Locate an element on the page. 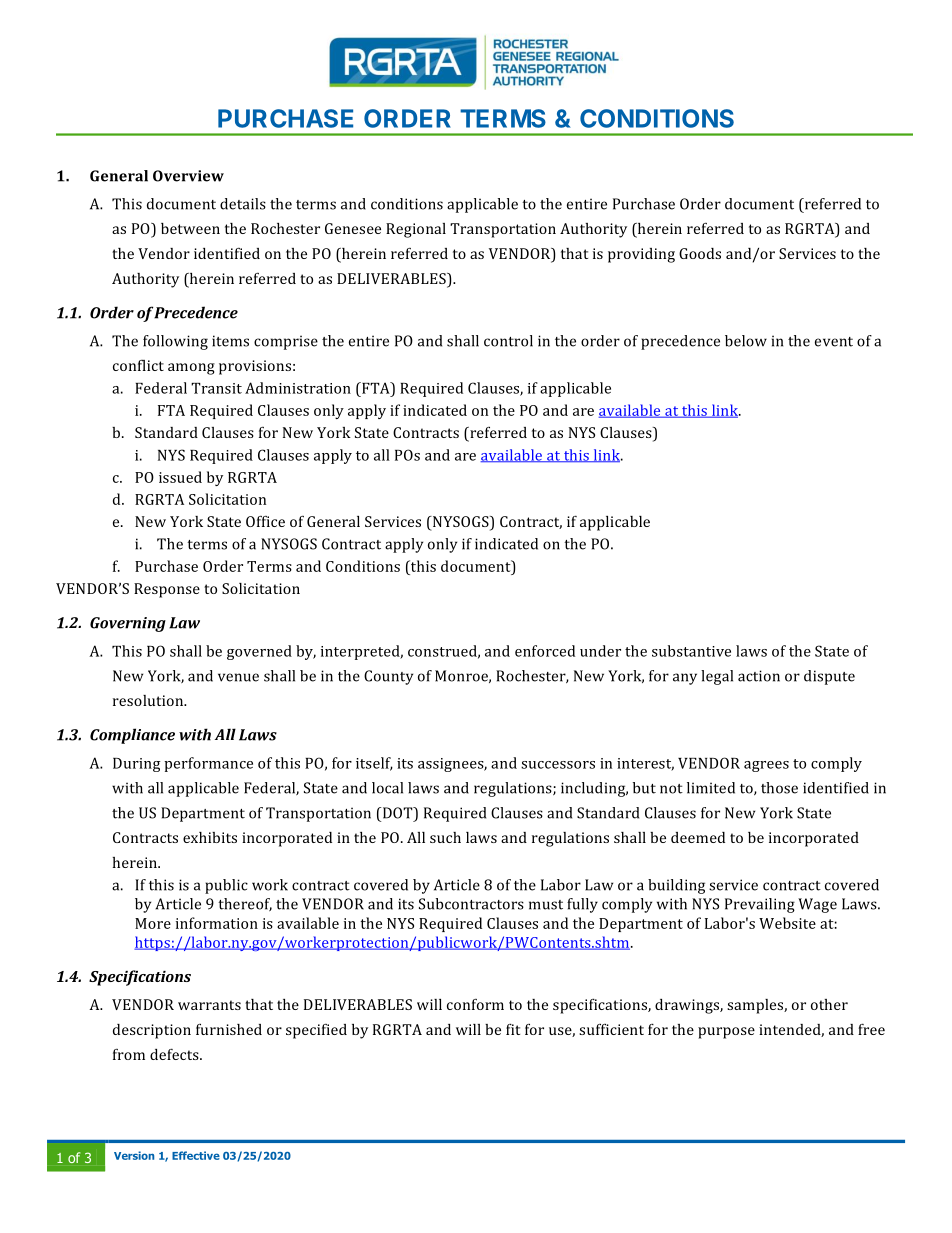  action is located at coordinates (759, 676).
